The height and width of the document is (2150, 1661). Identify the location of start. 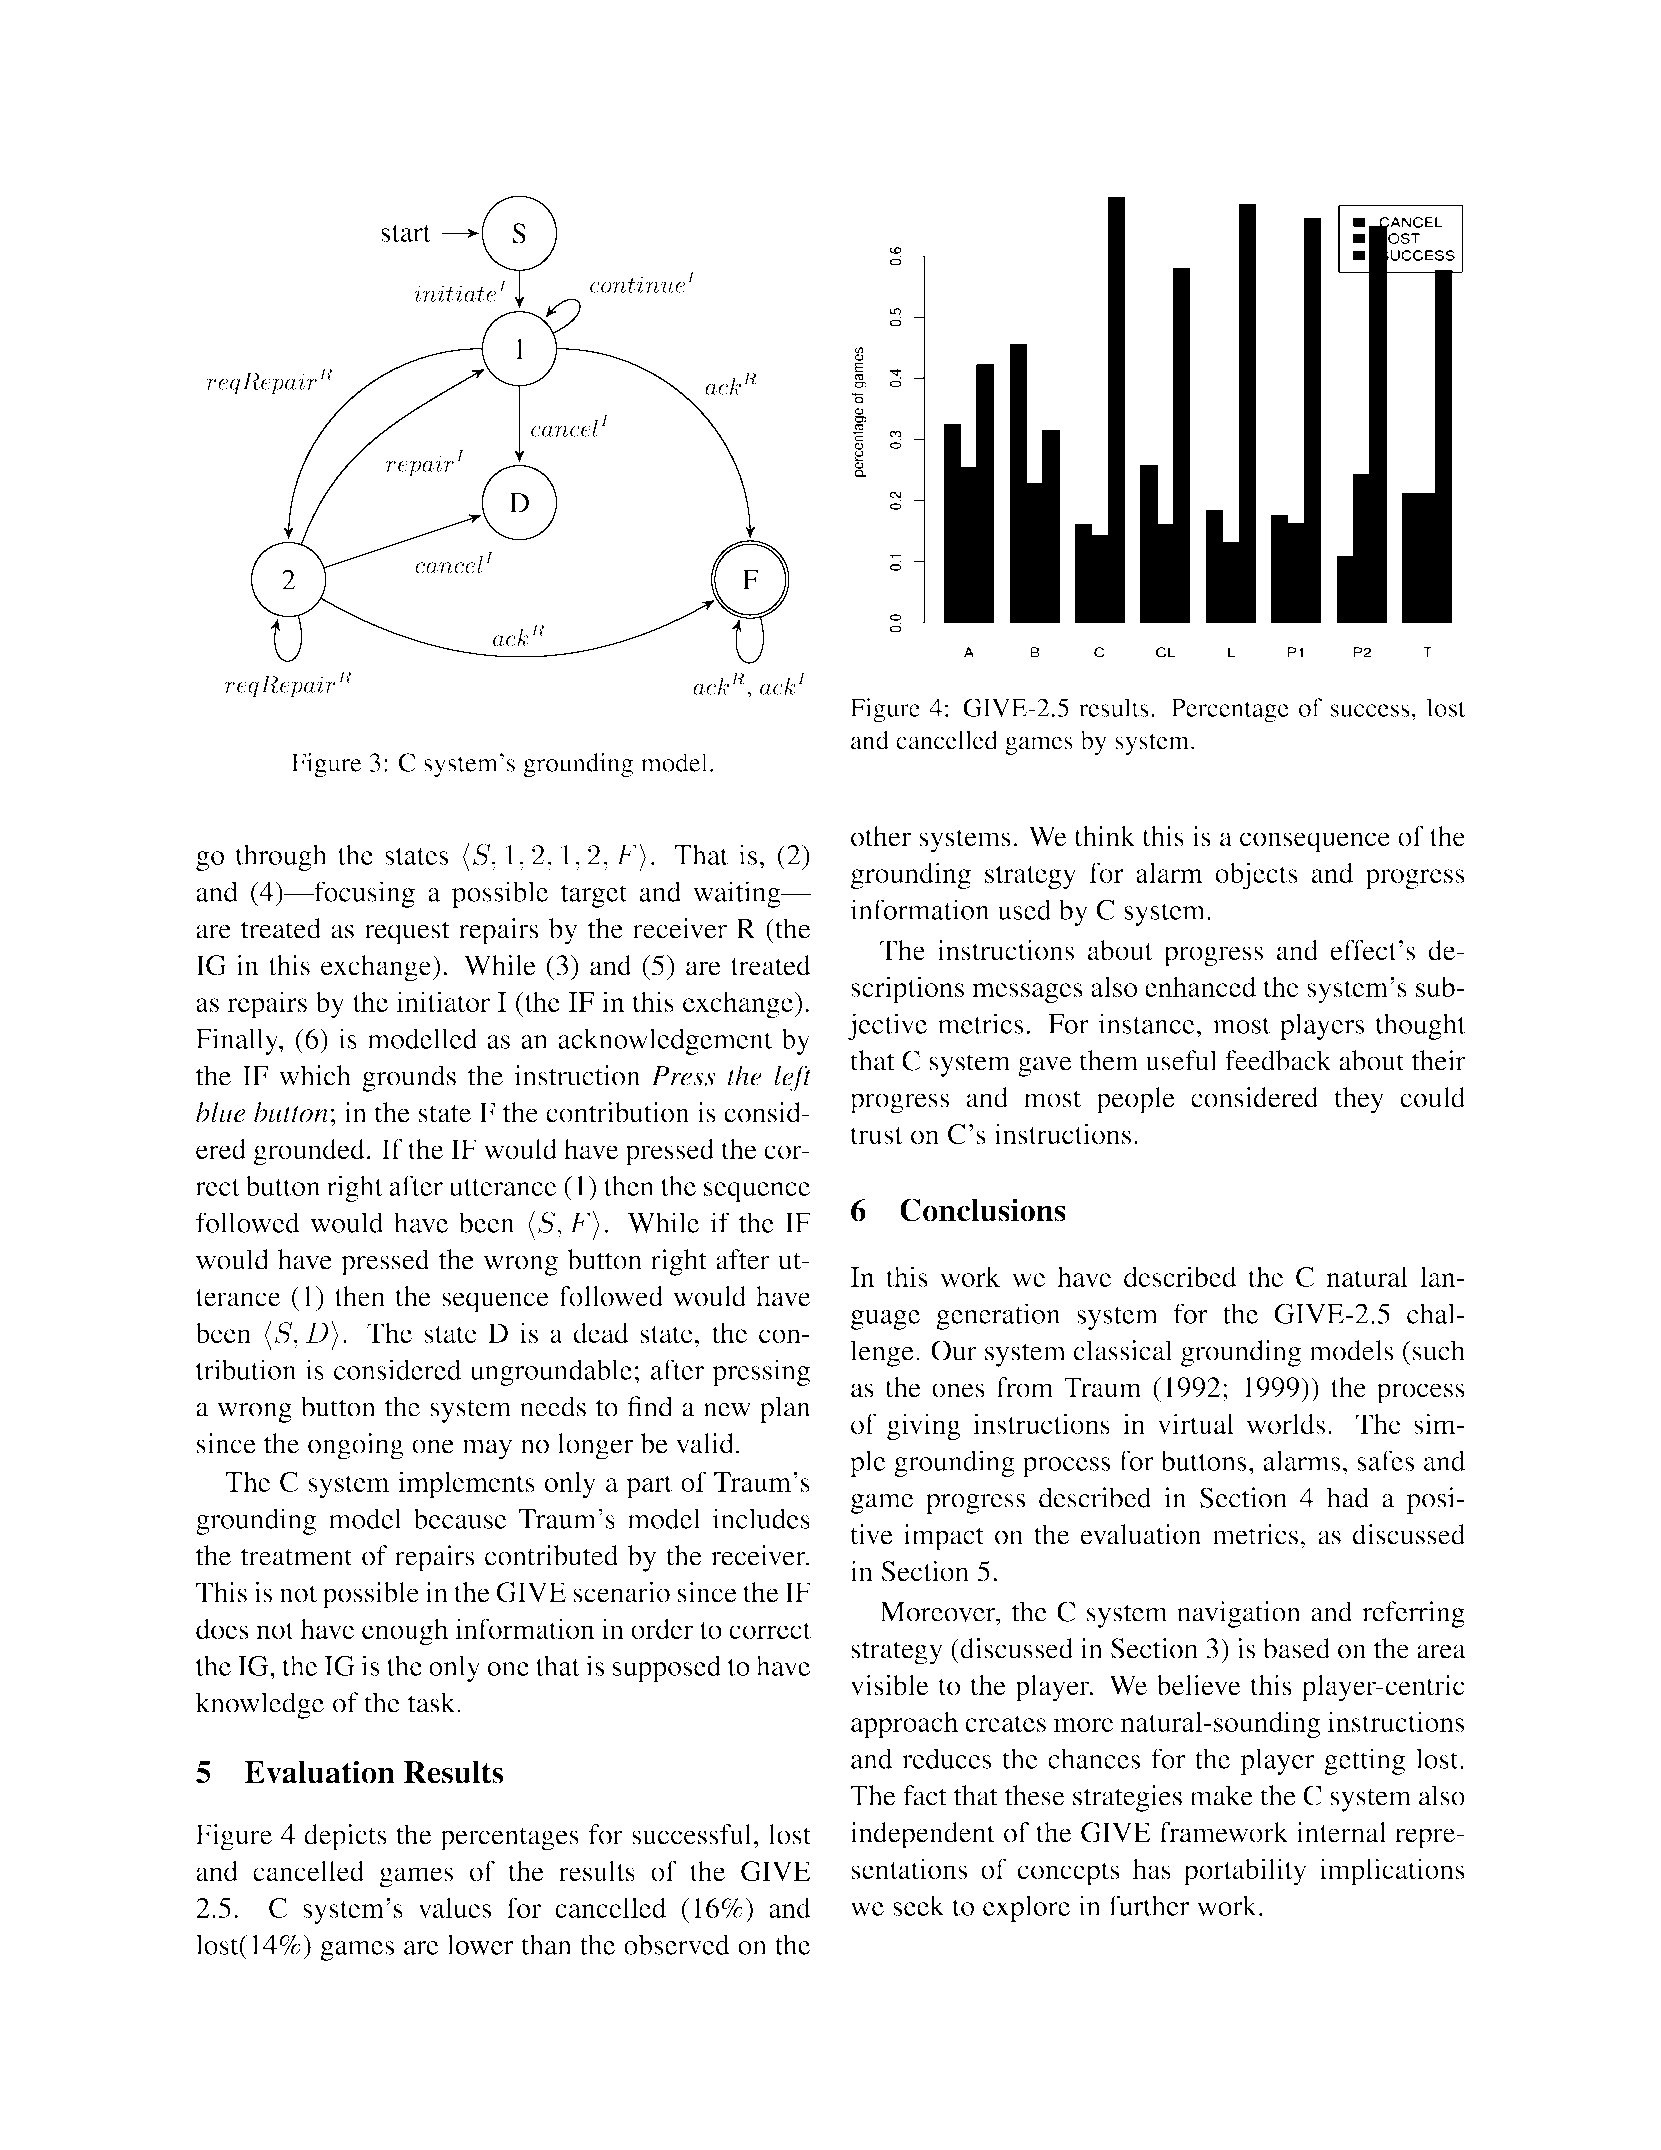
(406, 233).
